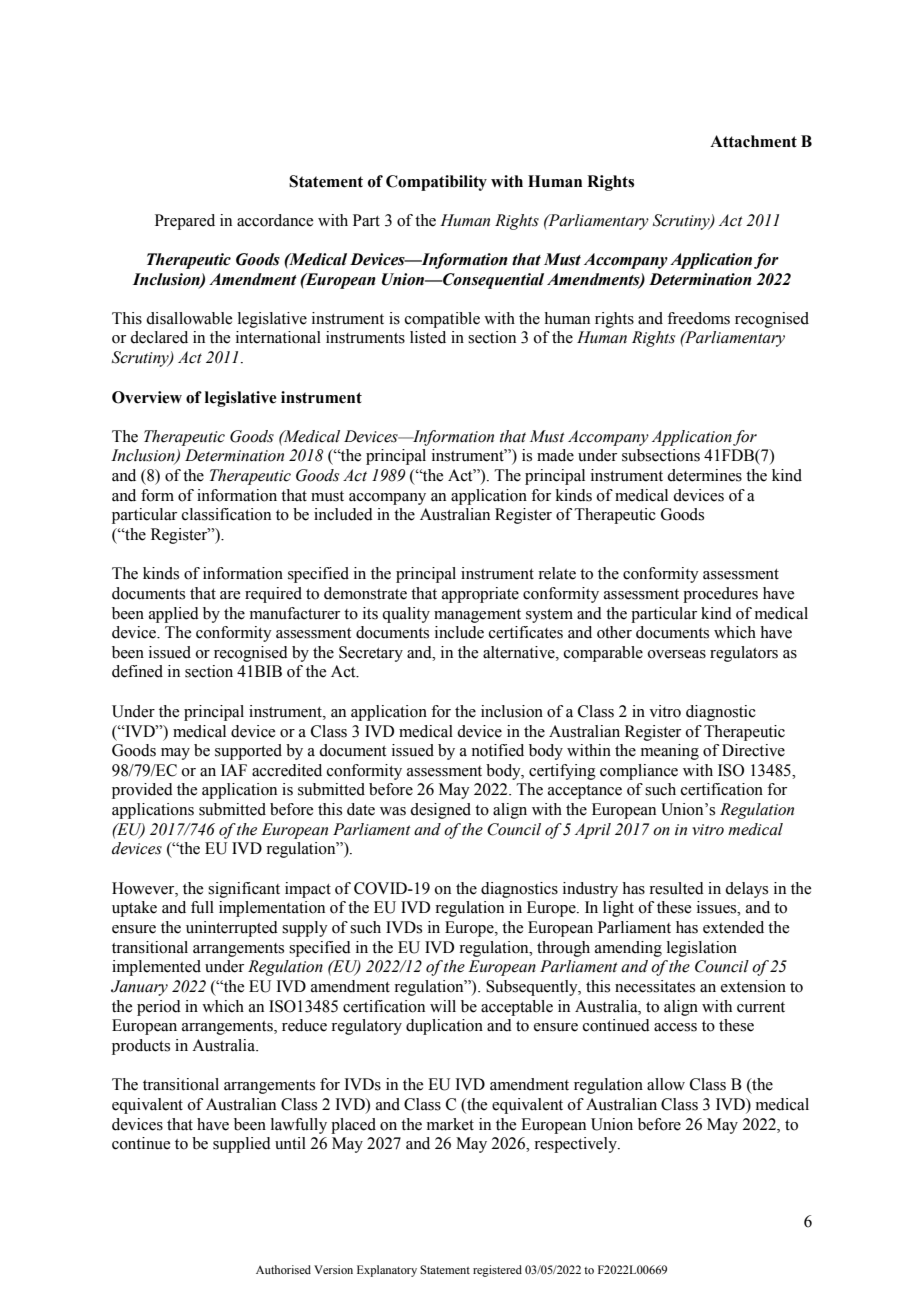  I want to click on Compatibility, so click(436, 183).
